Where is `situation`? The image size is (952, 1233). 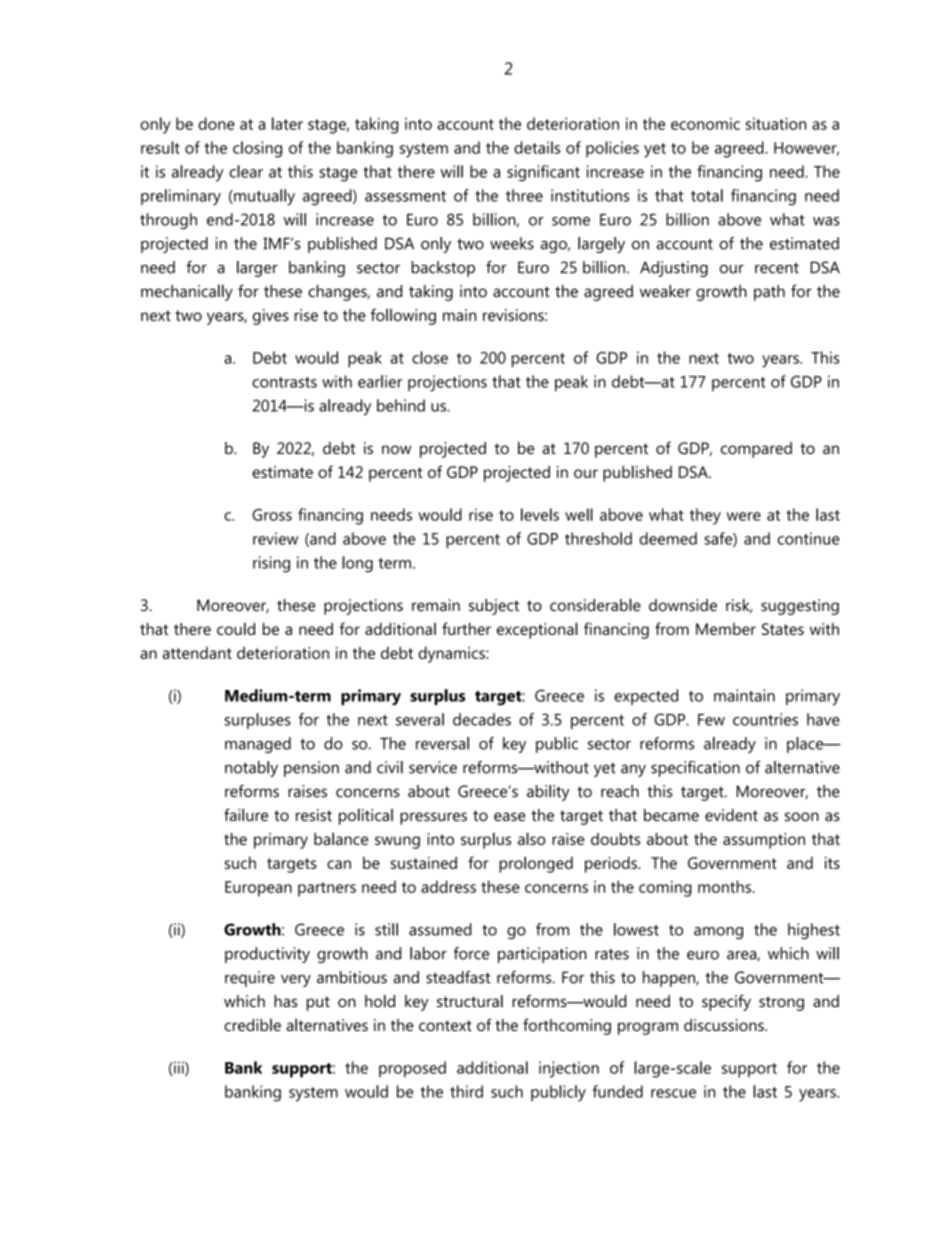
situation is located at coordinates (776, 123).
